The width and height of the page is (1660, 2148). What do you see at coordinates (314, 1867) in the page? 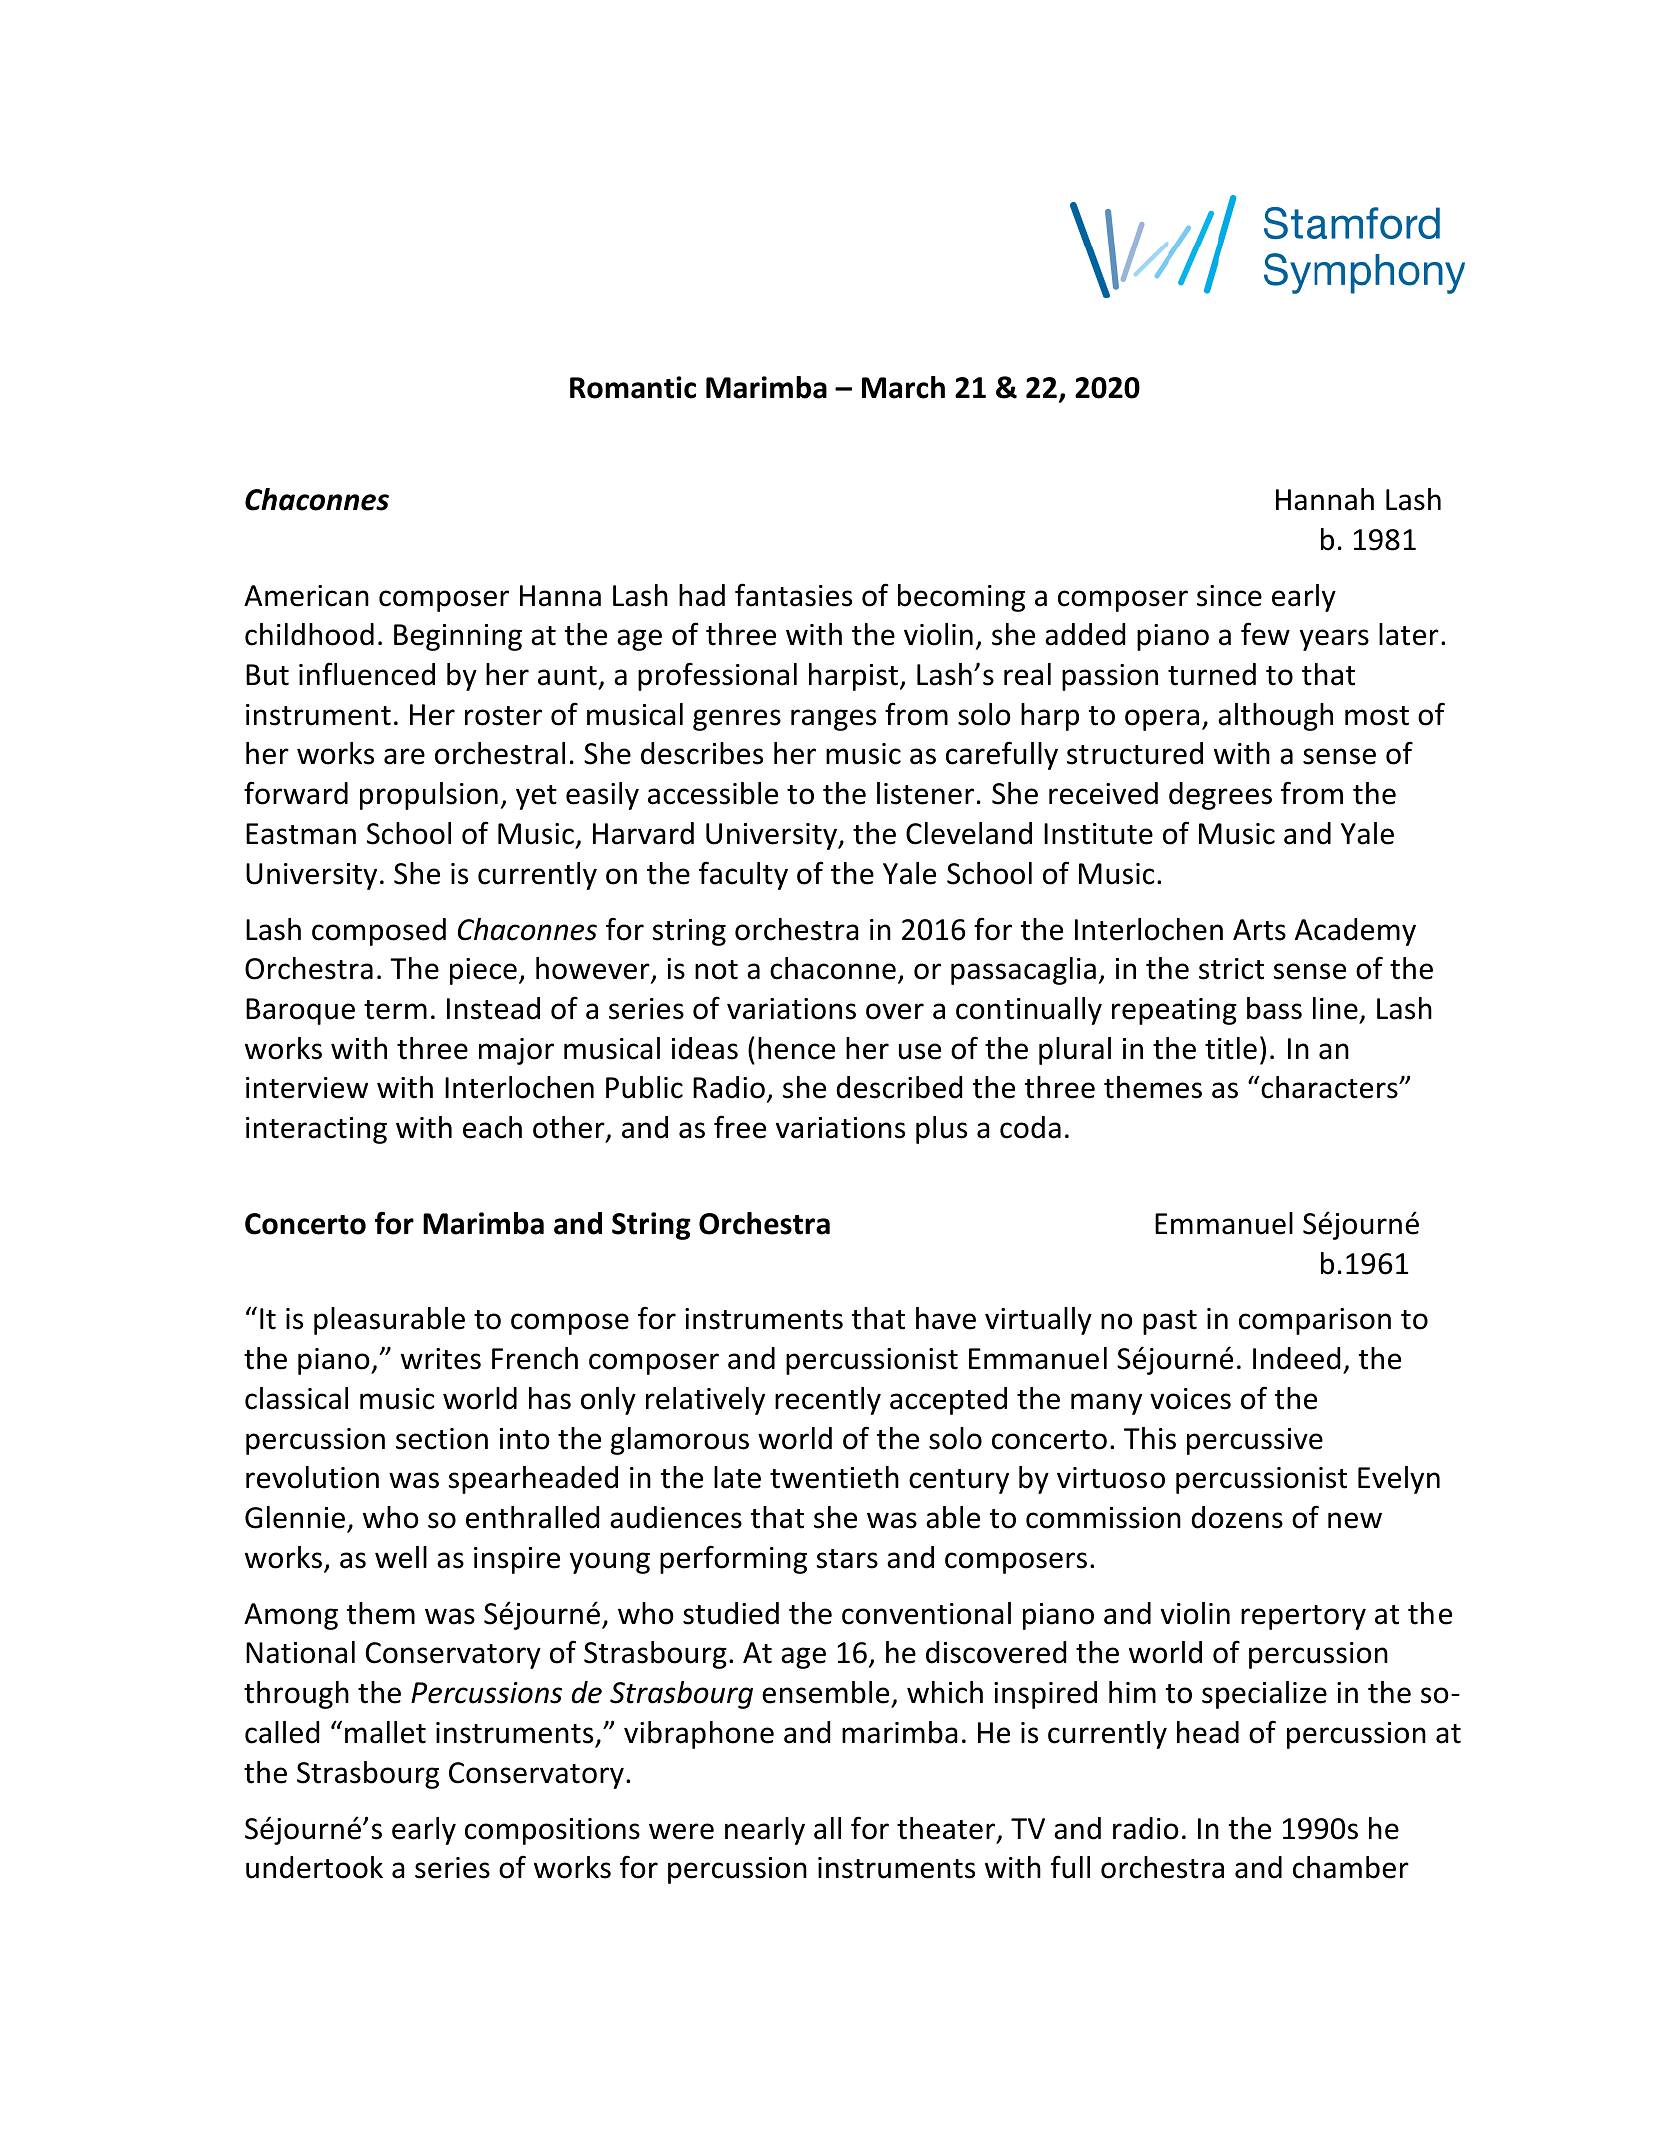
I see `undertook` at bounding box center [314, 1867].
